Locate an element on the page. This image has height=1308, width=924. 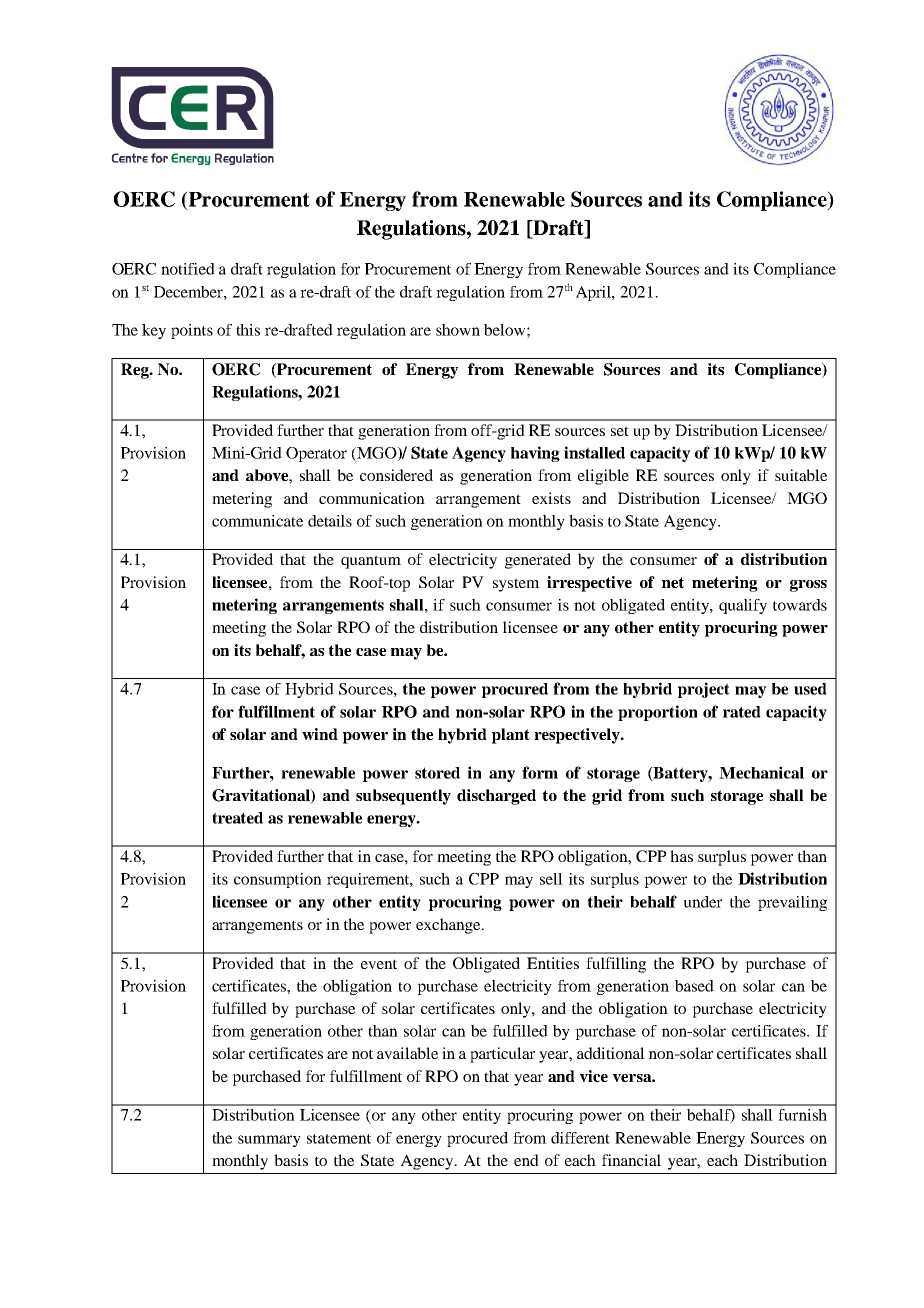
discharged is located at coordinates (496, 797).
